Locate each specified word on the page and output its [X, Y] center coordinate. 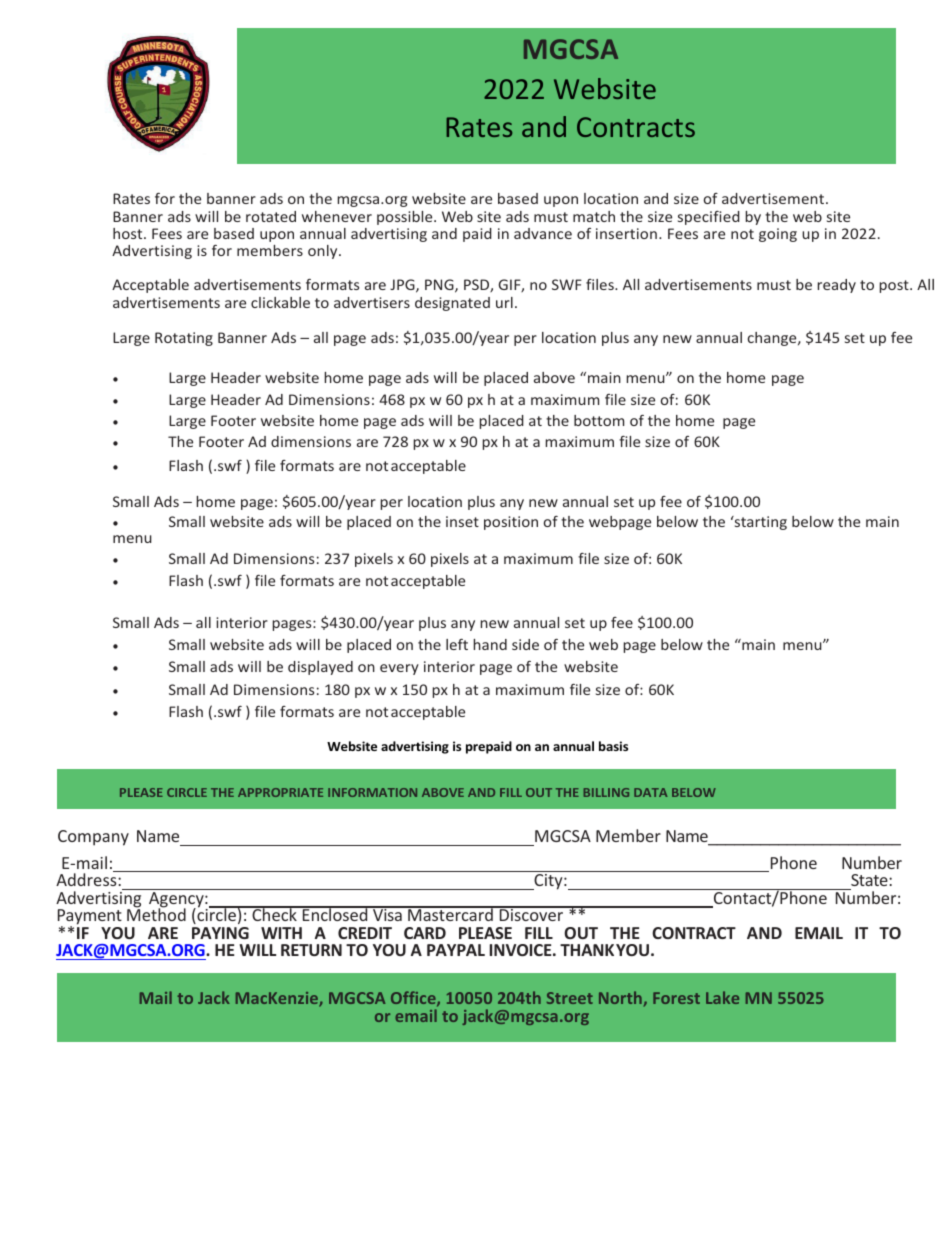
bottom [599, 420]
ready [836, 286]
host [129, 233]
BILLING [606, 792]
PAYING [220, 933]
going [778, 235]
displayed [320, 668]
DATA [651, 792]
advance [543, 233]
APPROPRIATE [280, 792]
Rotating [184, 339]
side [525, 644]
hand [490, 644]
